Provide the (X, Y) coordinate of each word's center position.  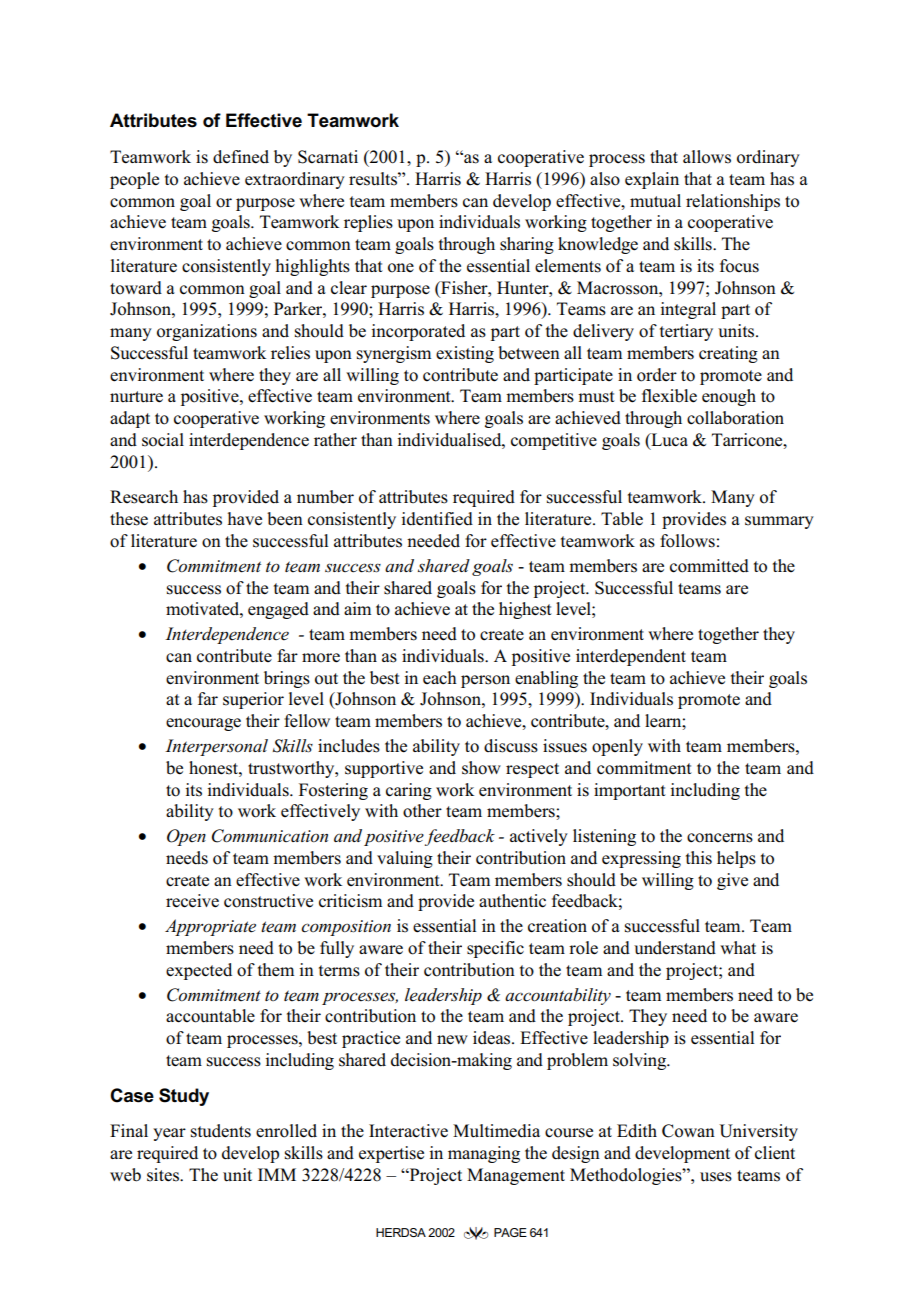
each (440, 678)
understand (675, 948)
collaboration (735, 418)
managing (484, 1154)
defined (241, 157)
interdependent (631, 657)
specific (495, 949)
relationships (733, 202)
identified (437, 519)
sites (164, 1175)
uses (716, 1177)
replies (368, 223)
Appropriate (210, 927)
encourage (203, 724)
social (163, 440)
